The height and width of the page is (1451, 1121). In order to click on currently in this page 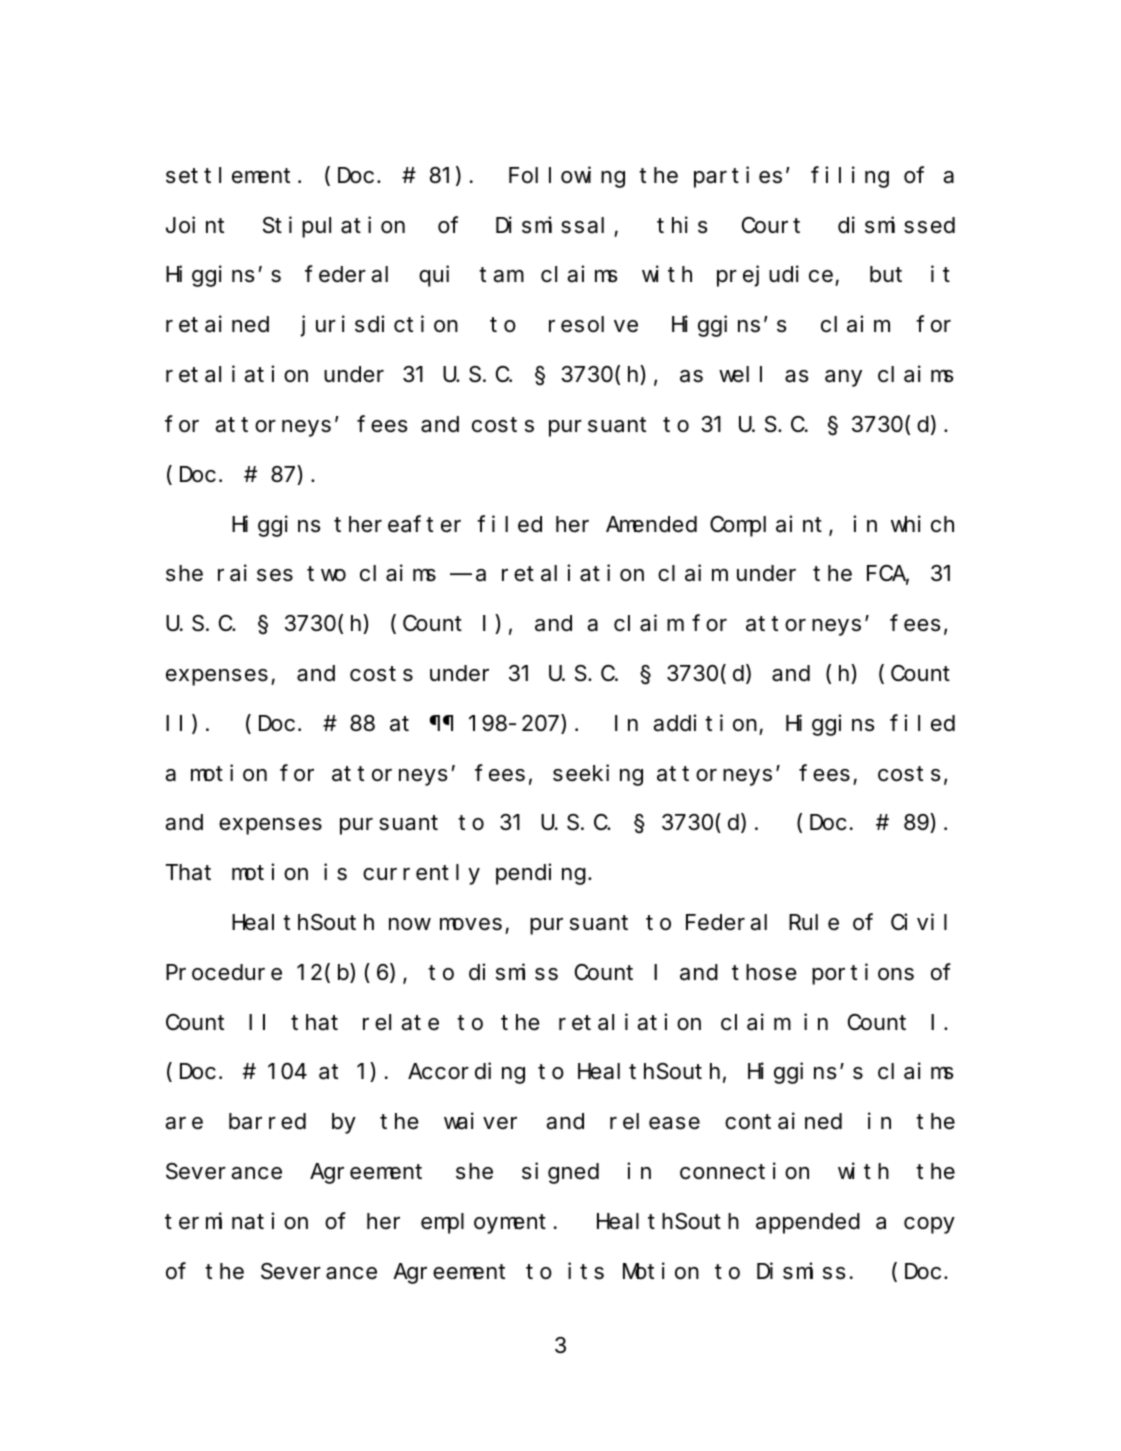, I will do `click(421, 874)`.
